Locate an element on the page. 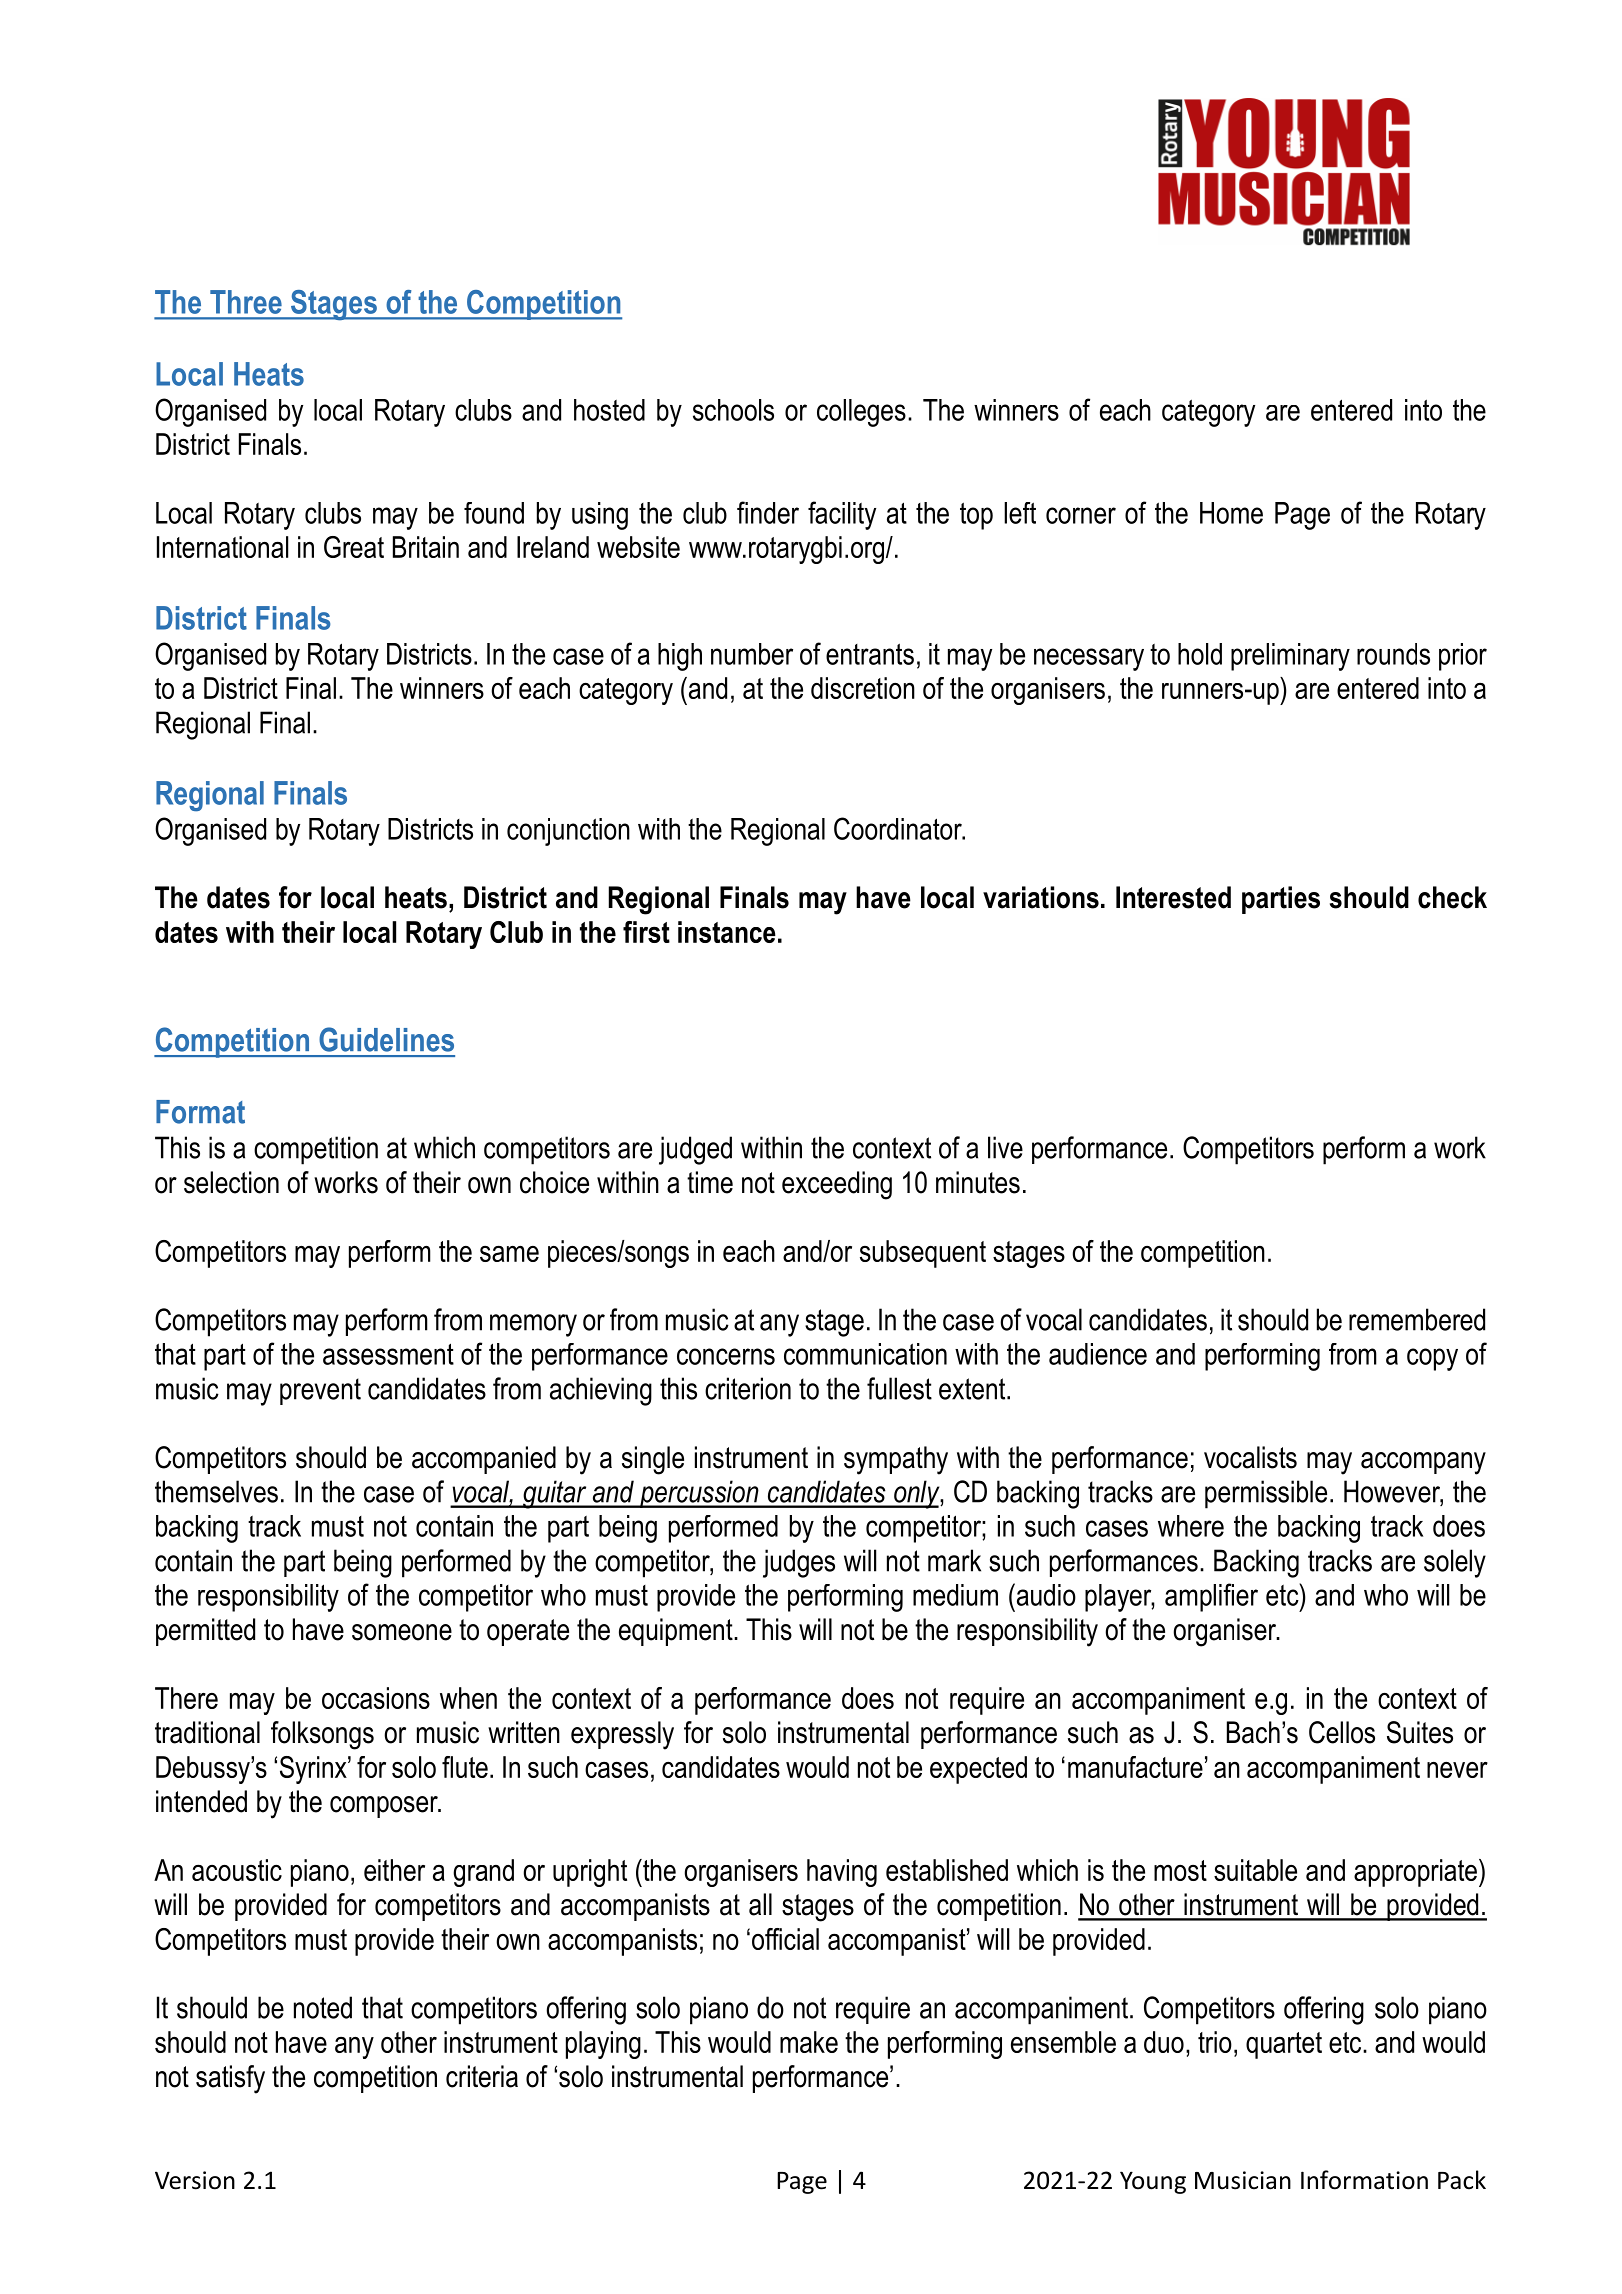 Image resolution: width=1622 pixels, height=2294 pixels. remembered is located at coordinates (1417, 1319).
